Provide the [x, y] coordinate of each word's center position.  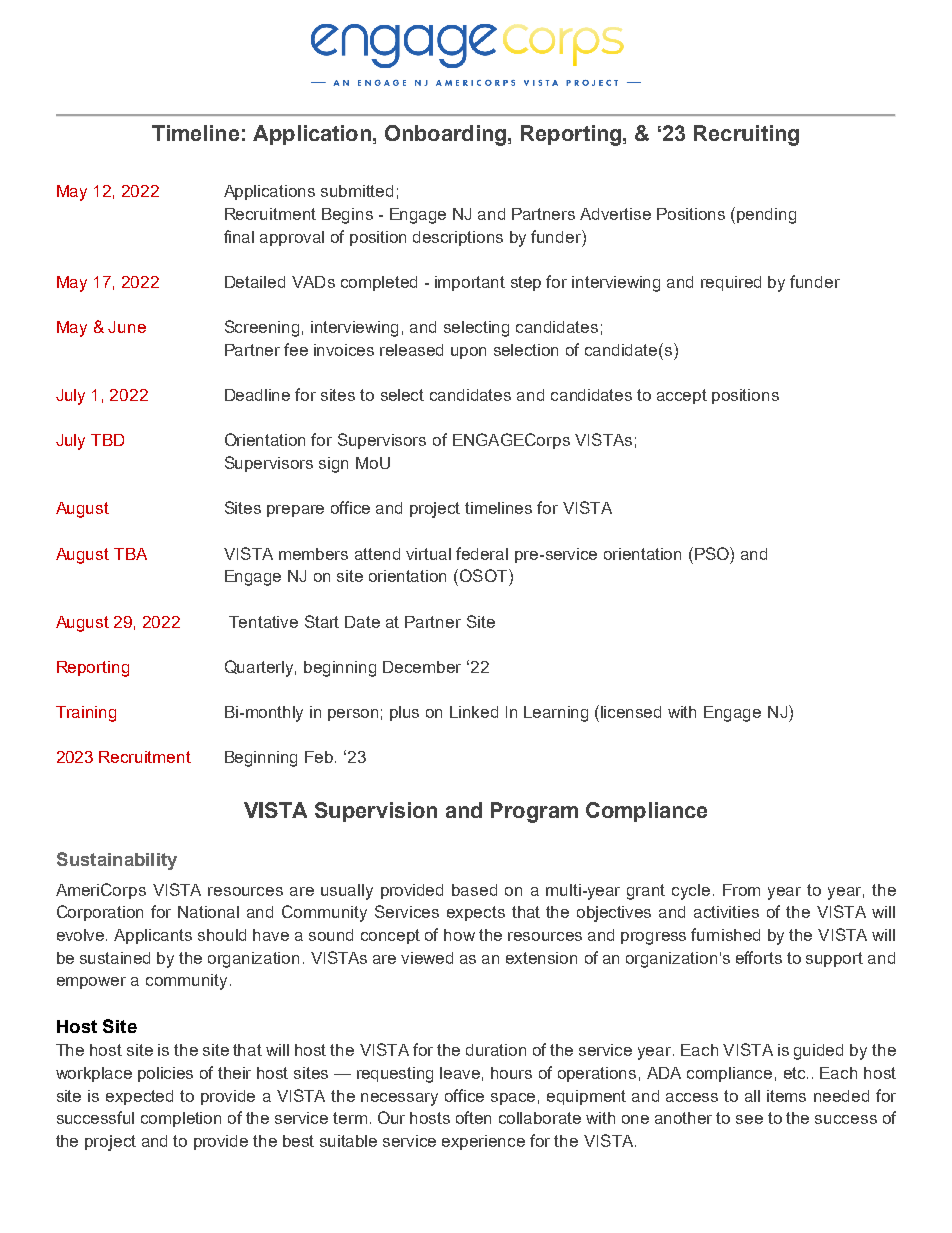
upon [468, 353]
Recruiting [746, 135]
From [741, 890]
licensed [631, 712]
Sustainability [117, 861]
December [422, 667]
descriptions [458, 238]
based [474, 890]
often [473, 1117]
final [239, 236]
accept [682, 396]
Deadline [257, 395]
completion [181, 1119]
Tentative [263, 622]
